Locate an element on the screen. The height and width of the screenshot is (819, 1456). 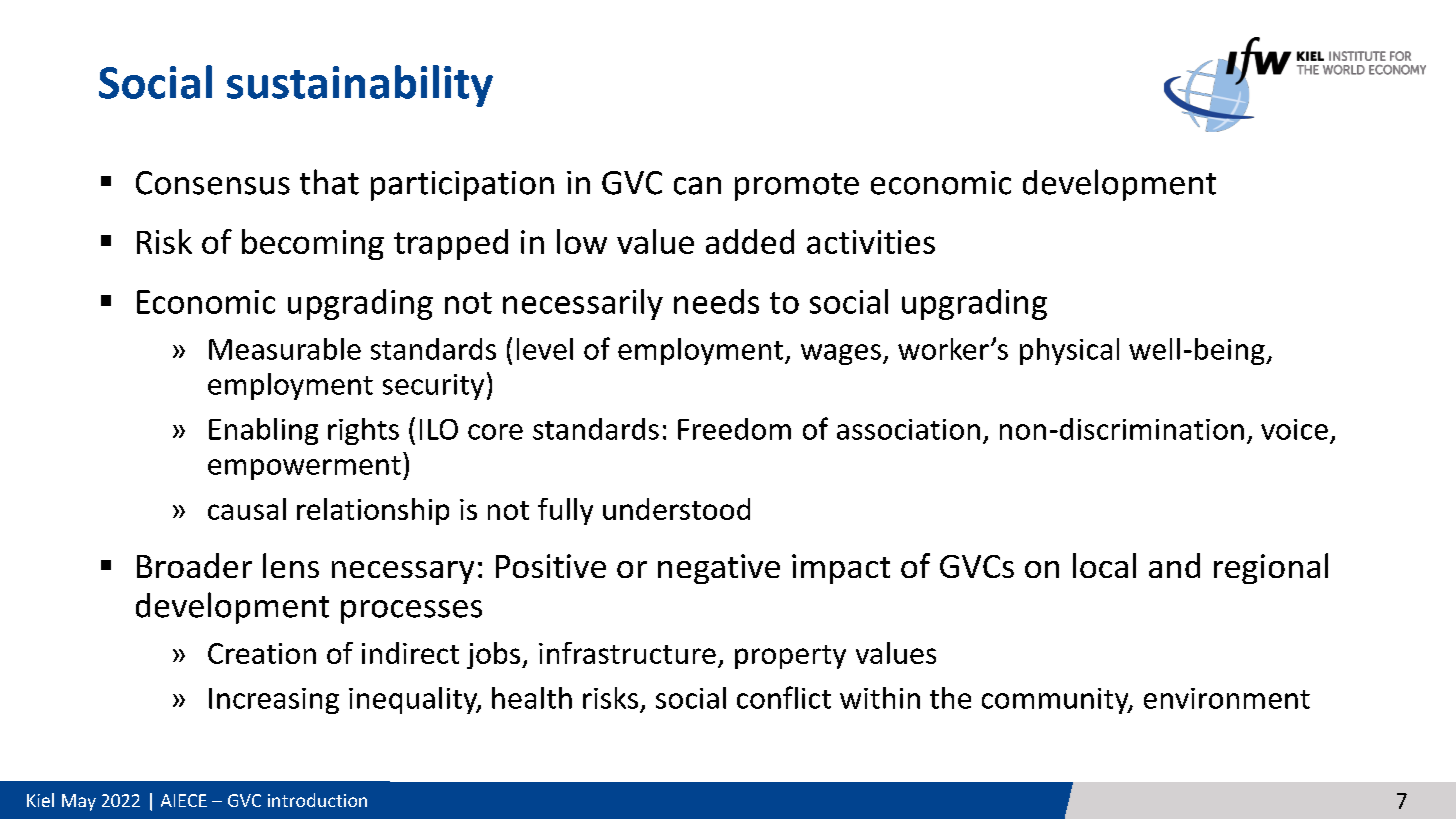
May is located at coordinates (79, 802).
